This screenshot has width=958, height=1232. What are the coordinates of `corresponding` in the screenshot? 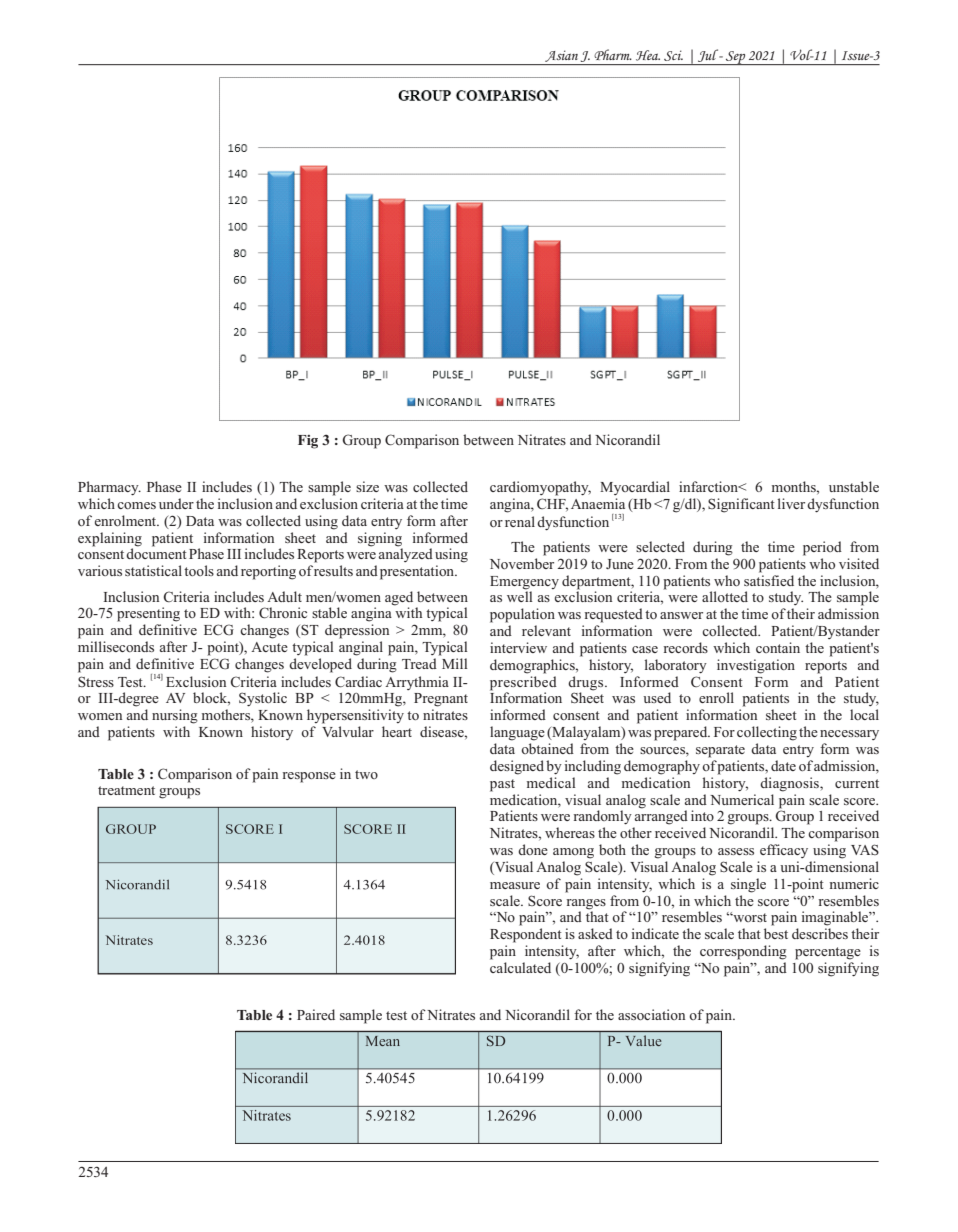 It's located at (743, 952).
